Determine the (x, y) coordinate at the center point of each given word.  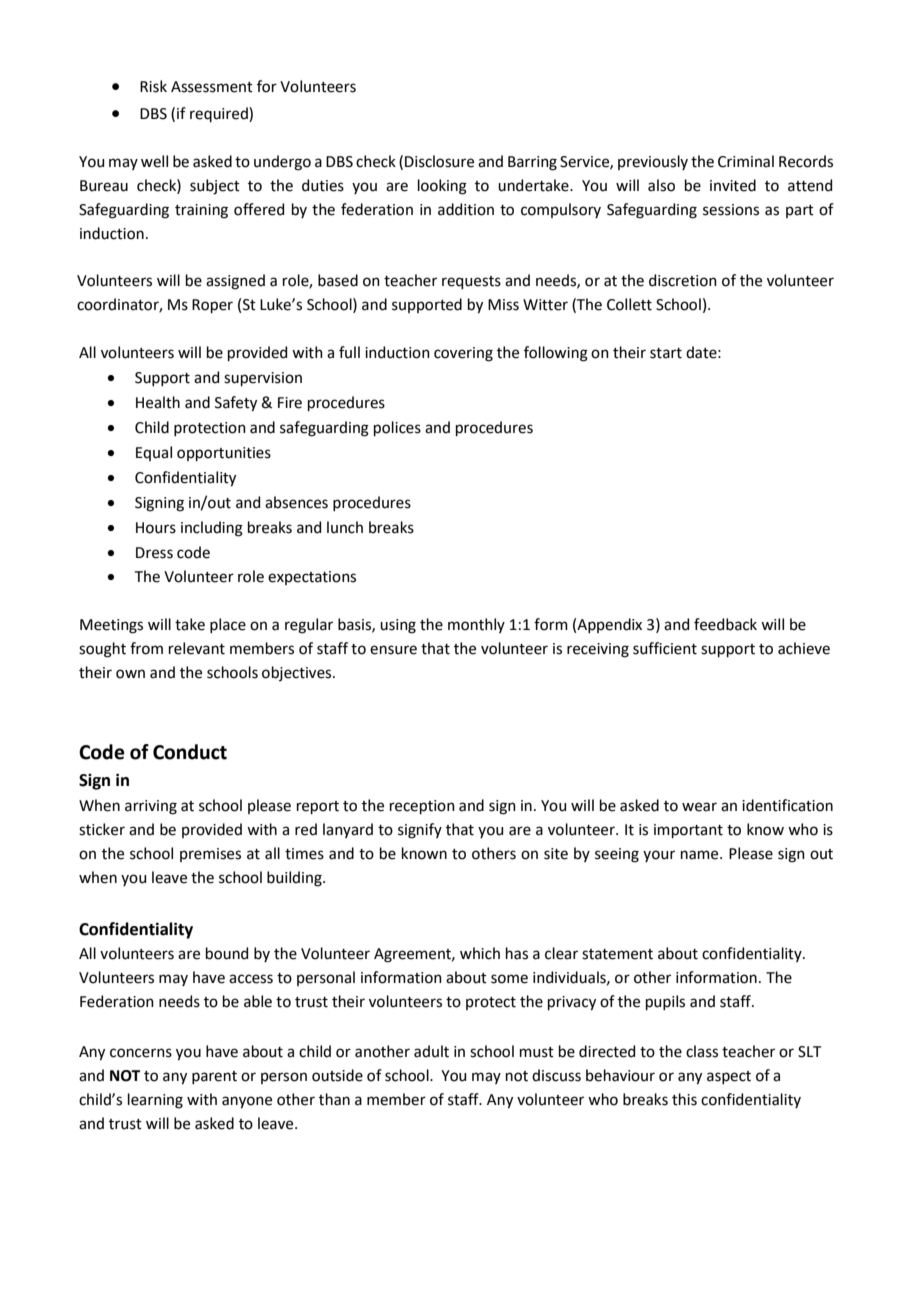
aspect (729, 1077)
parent (214, 1077)
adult (431, 1051)
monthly (476, 625)
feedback (725, 624)
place (228, 625)
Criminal (746, 161)
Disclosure (439, 161)
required (220, 114)
